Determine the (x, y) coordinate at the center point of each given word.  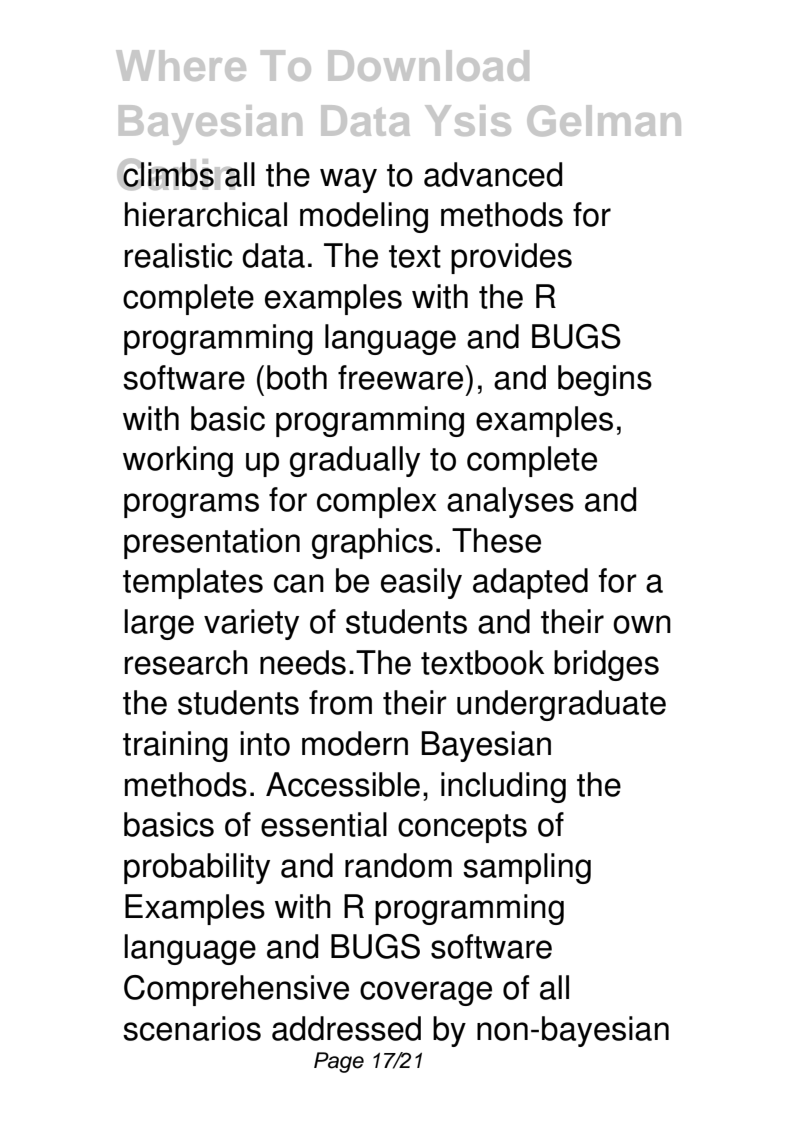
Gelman (604, 120)
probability (197, 868)
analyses (510, 502)
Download (428, 65)
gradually (355, 461)
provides (511, 258)
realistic (178, 255)
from (340, 702)
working (178, 461)
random (398, 865)
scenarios (192, 1028)
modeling (364, 217)
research (186, 662)
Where (181, 65)
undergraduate (561, 705)
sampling (527, 868)
